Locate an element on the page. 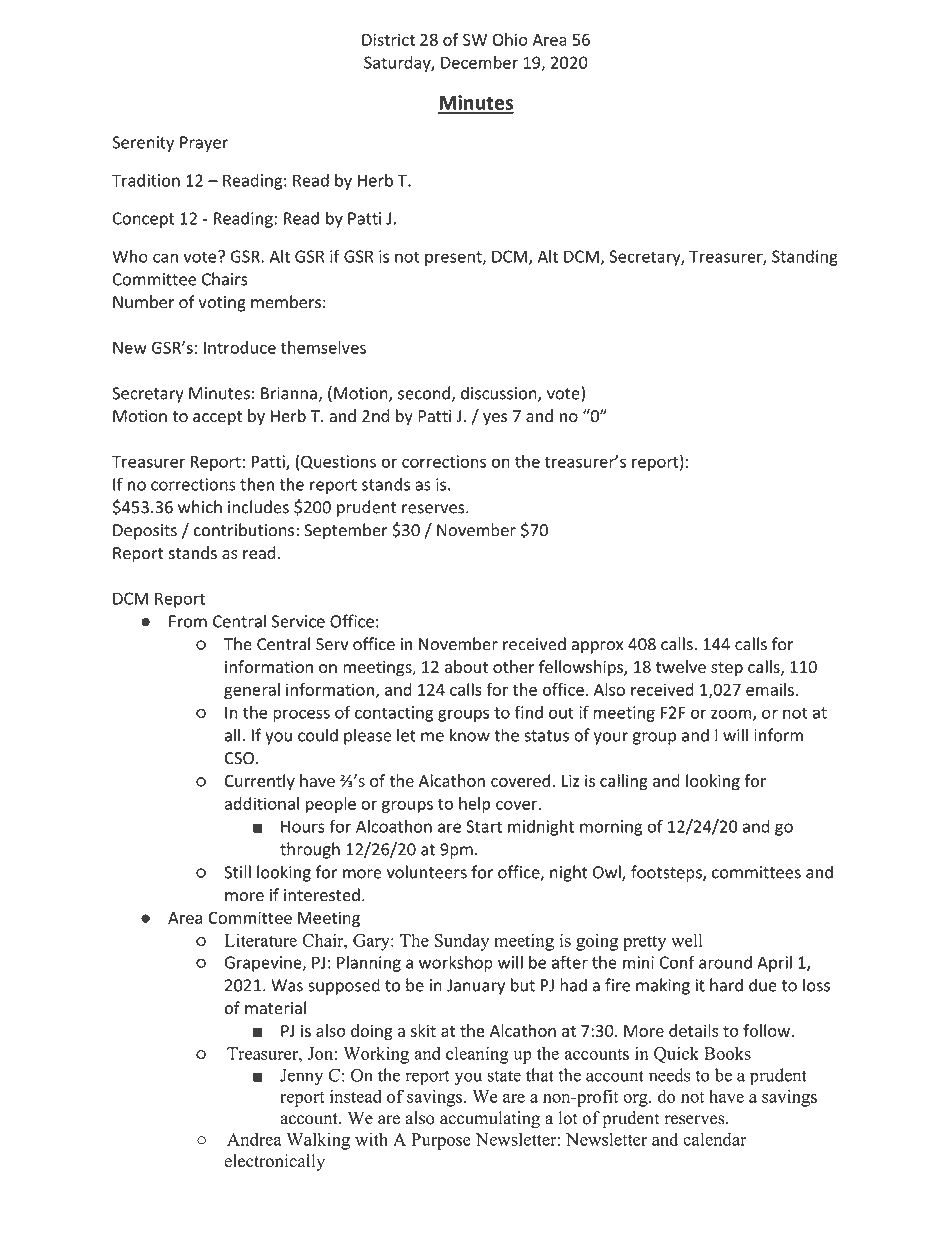  needs is located at coordinates (669, 1075).
